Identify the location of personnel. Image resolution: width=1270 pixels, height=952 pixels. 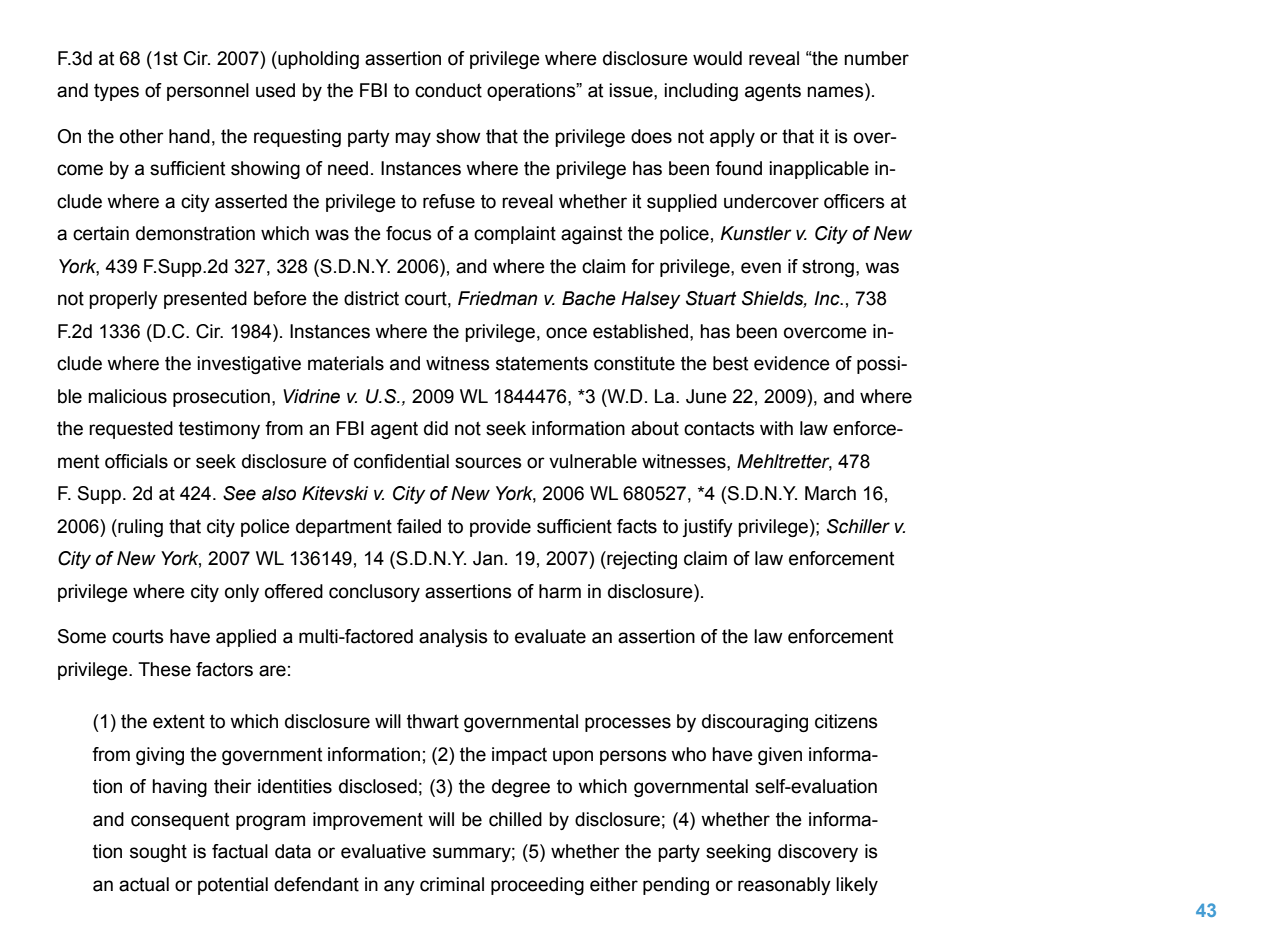
(208, 92).
